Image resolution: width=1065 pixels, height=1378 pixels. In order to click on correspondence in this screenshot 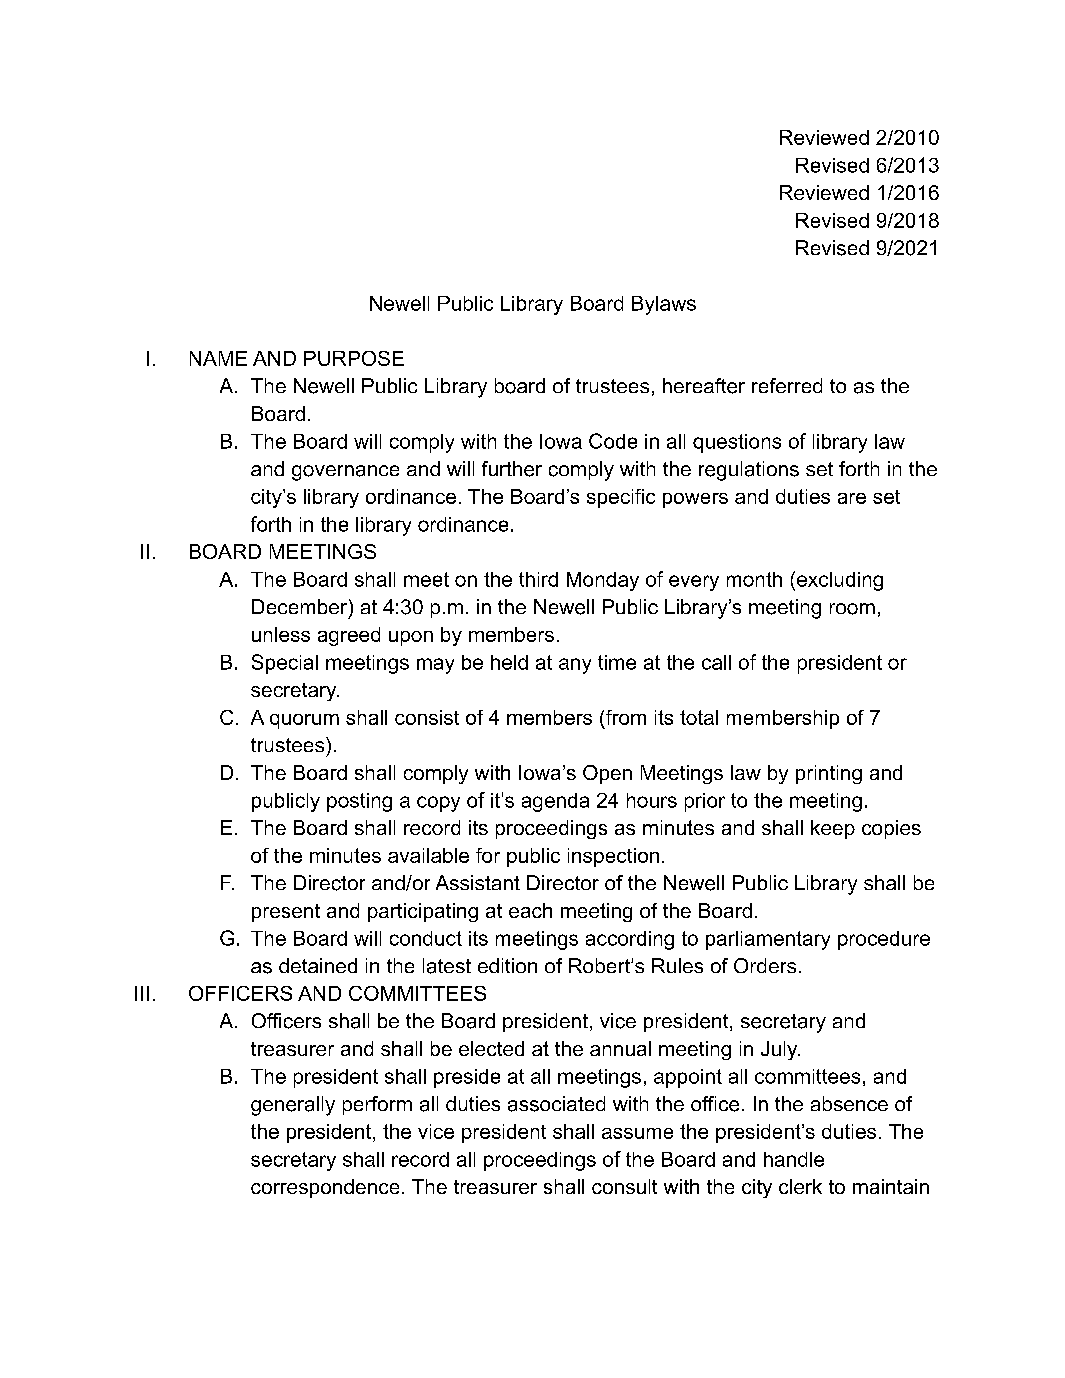, I will do `click(325, 1188)`.
